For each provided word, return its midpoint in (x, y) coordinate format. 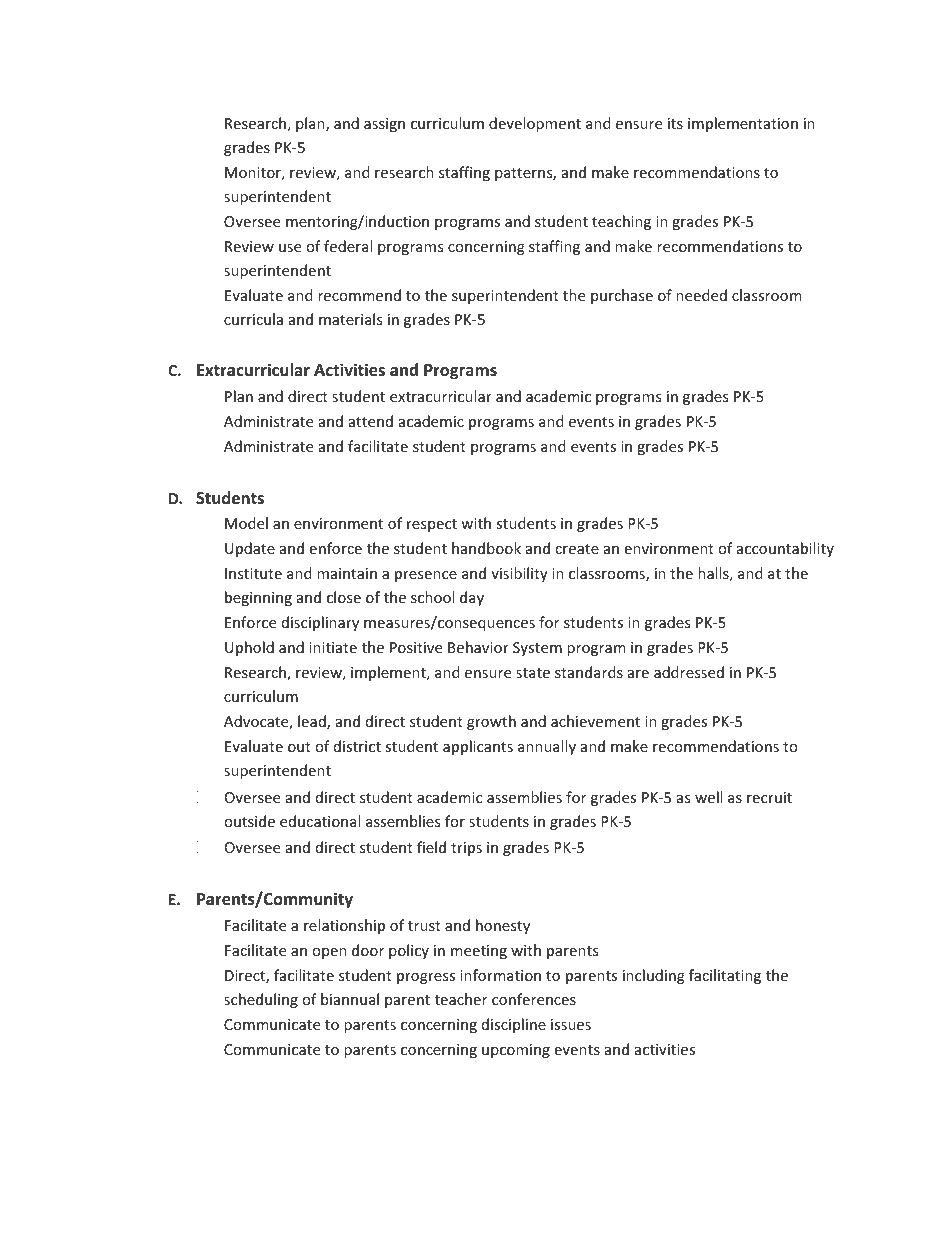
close (344, 597)
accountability (785, 549)
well (708, 797)
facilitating (725, 976)
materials (350, 319)
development (535, 124)
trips (466, 849)
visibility (519, 574)
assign (384, 125)
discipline (514, 1025)
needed (701, 295)
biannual (350, 999)
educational (320, 821)
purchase (622, 296)
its (675, 123)
